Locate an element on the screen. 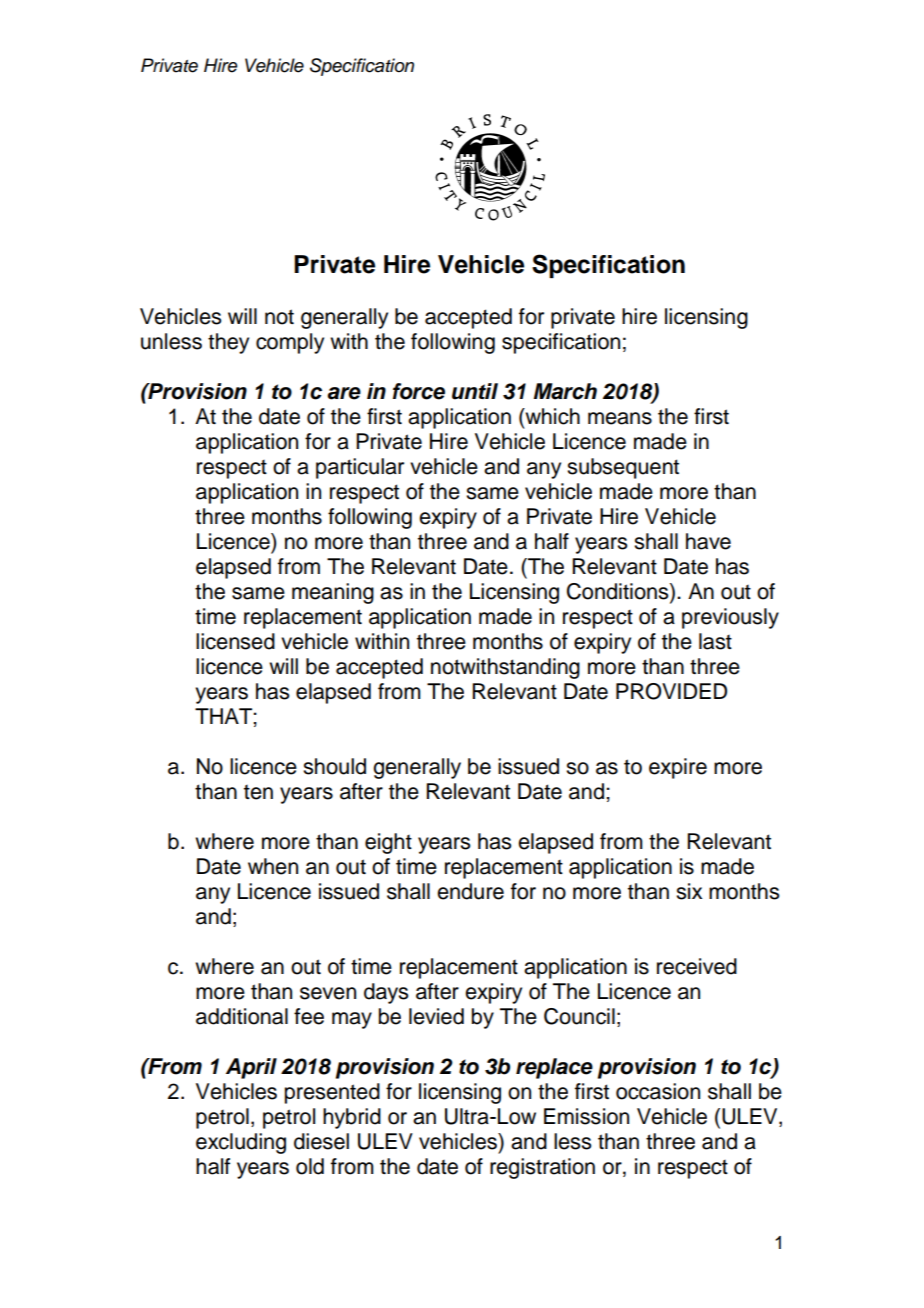  expire is located at coordinates (678, 768).
